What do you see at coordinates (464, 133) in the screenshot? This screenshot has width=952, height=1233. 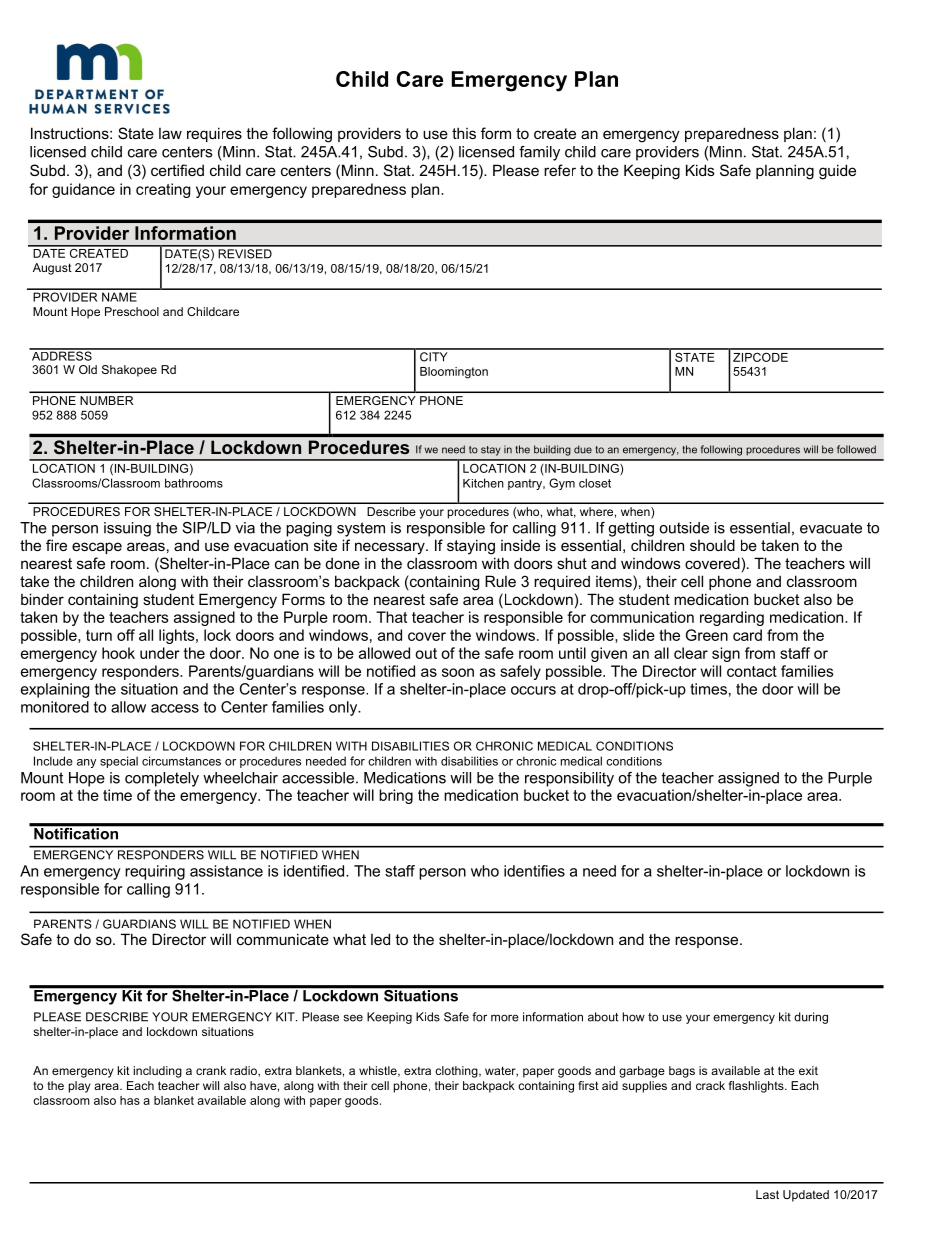 I see `this` at bounding box center [464, 133].
